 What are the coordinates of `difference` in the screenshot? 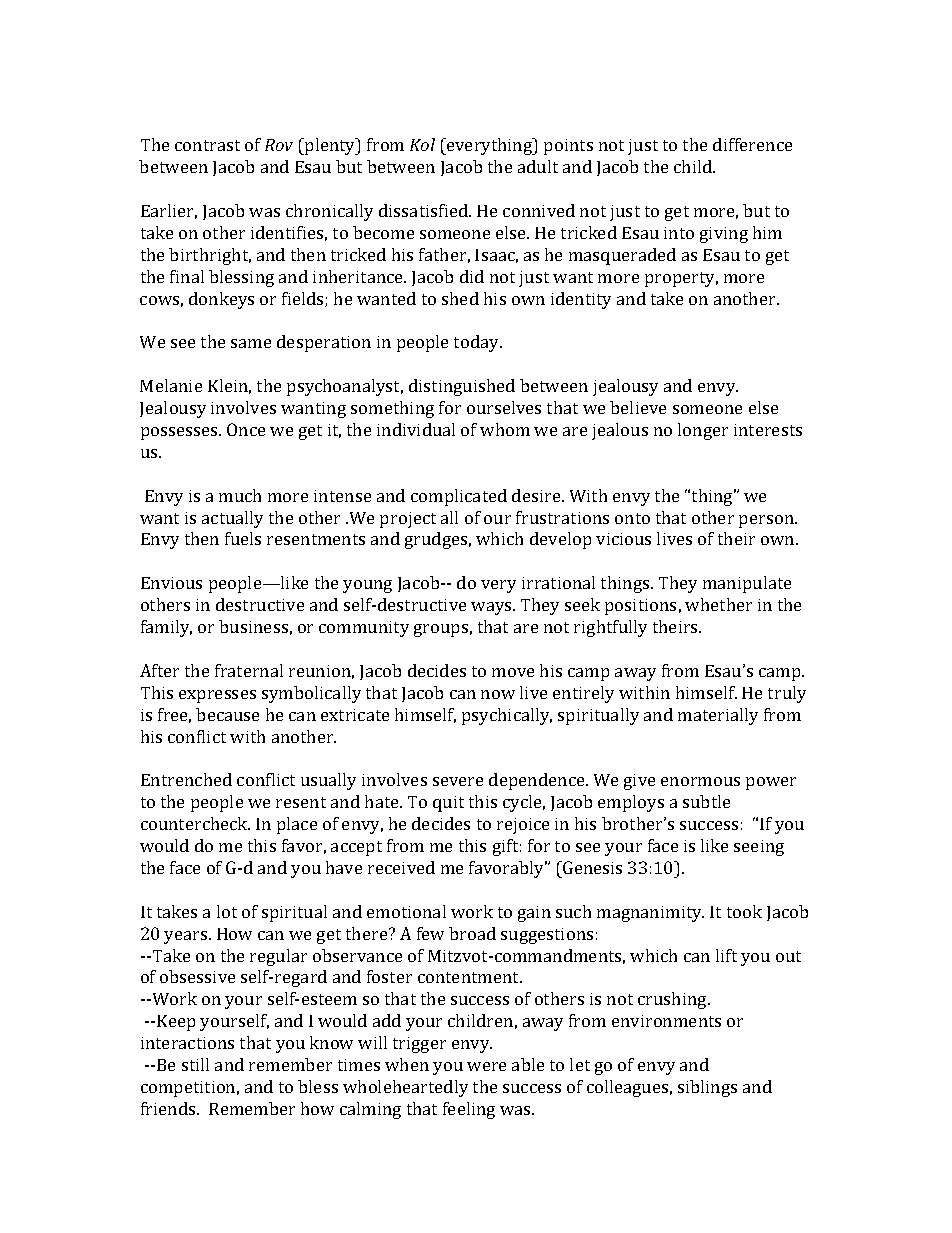 It's located at (752, 144).
